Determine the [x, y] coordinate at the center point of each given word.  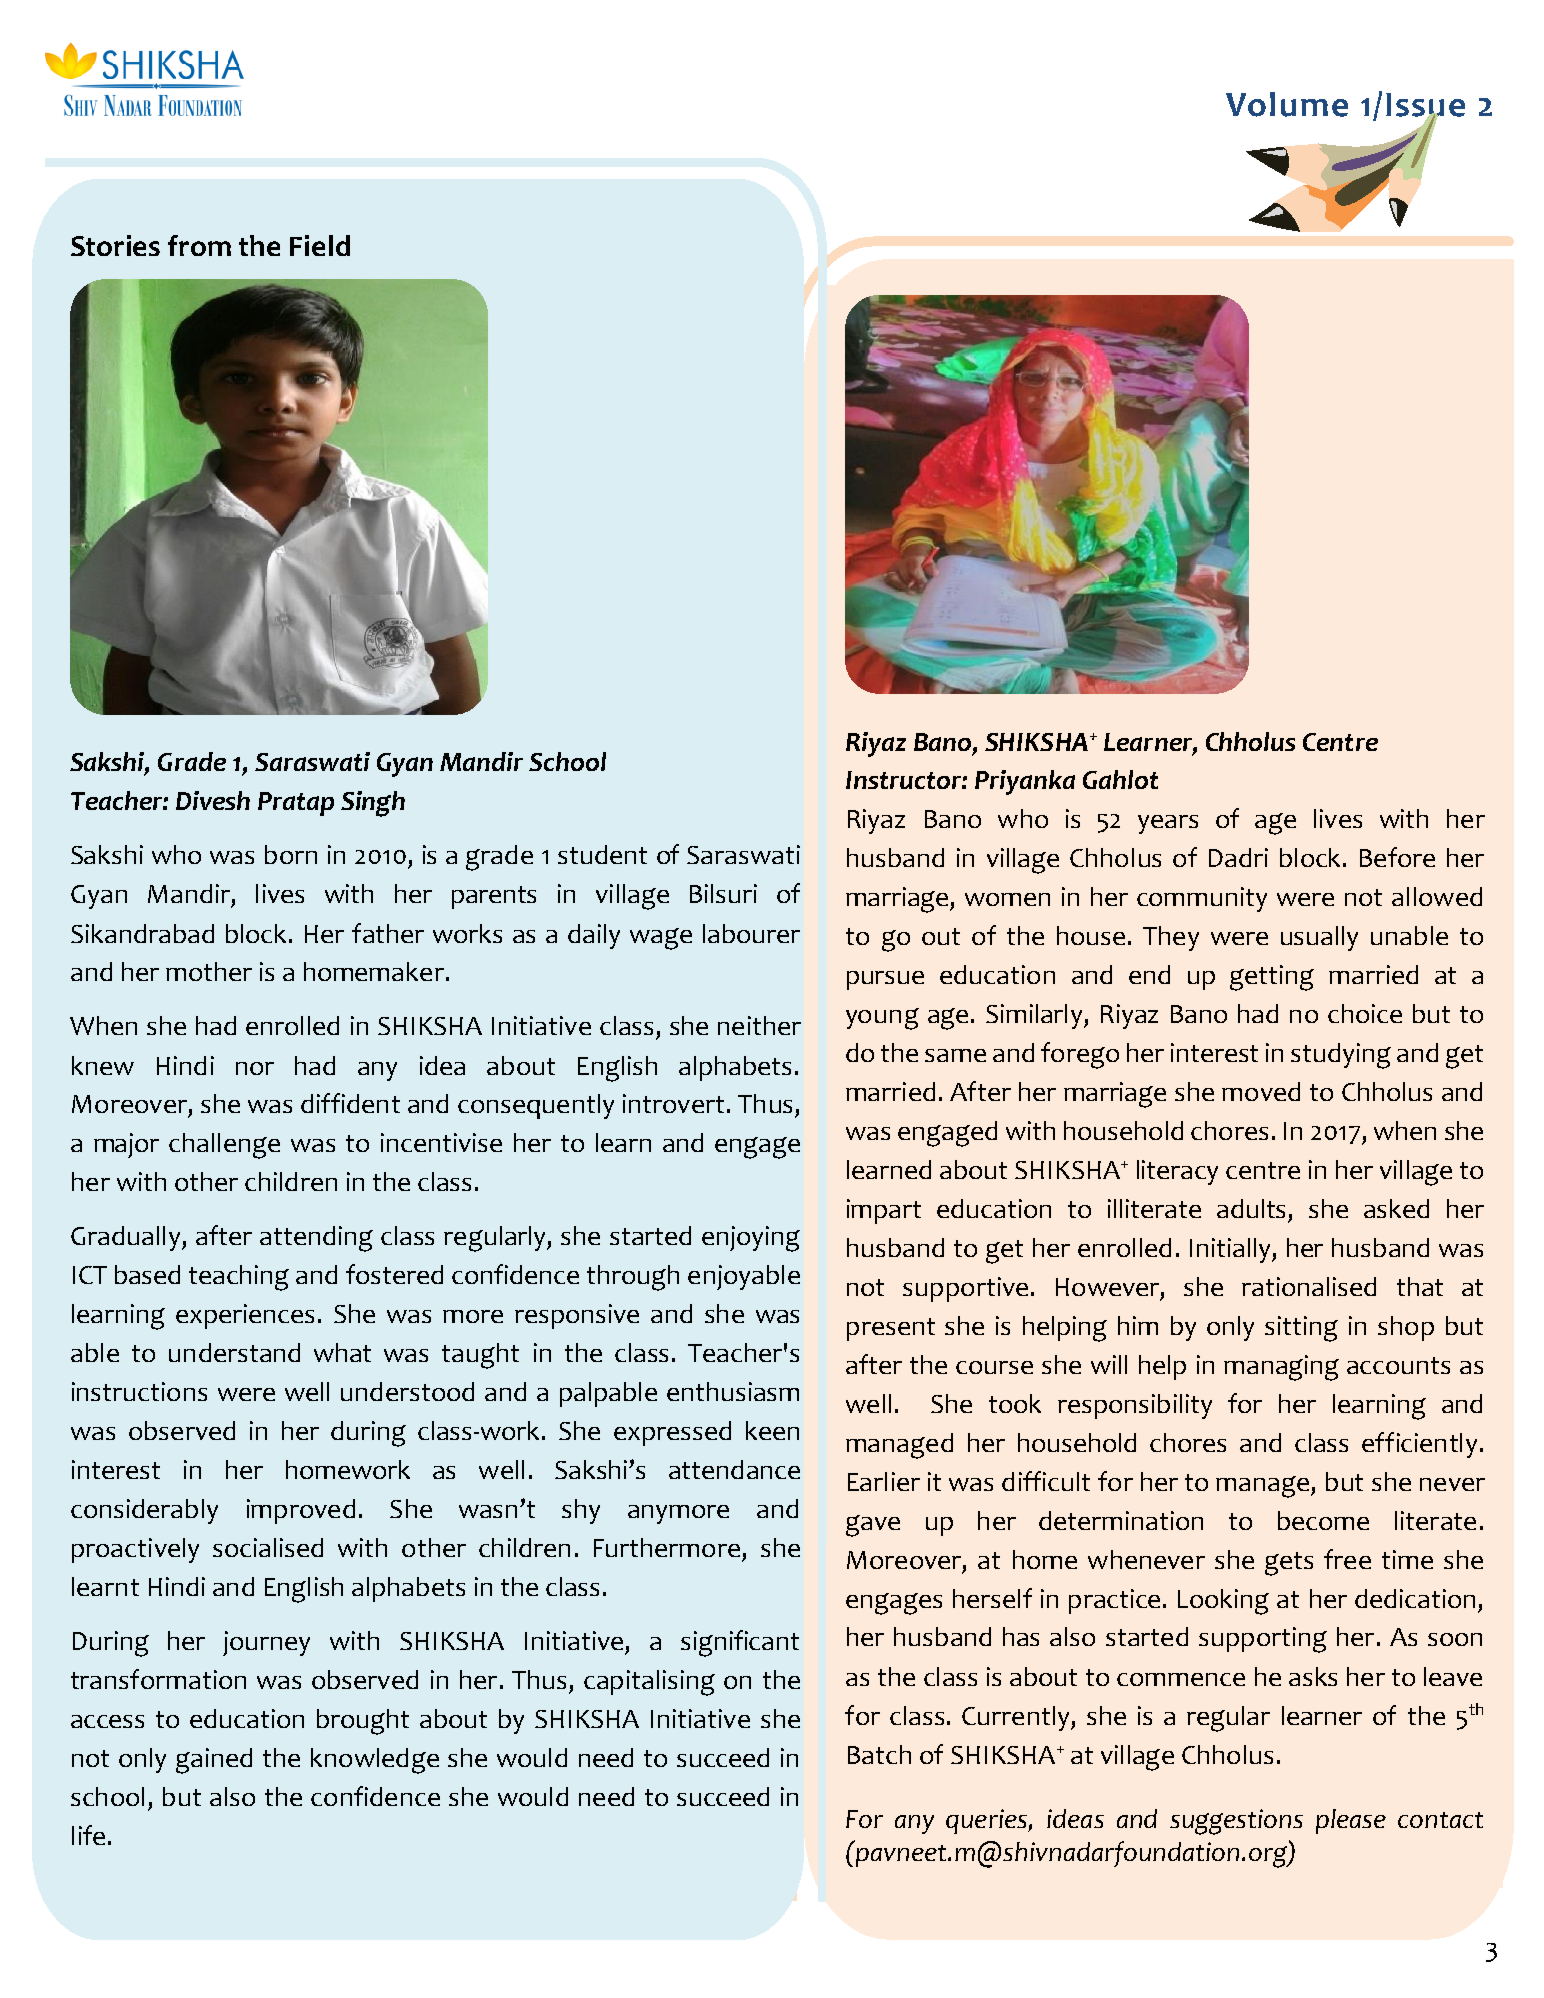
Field [320, 245]
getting [1272, 978]
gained [214, 1761]
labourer [751, 933]
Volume [1287, 104]
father [388, 933]
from [199, 245]
